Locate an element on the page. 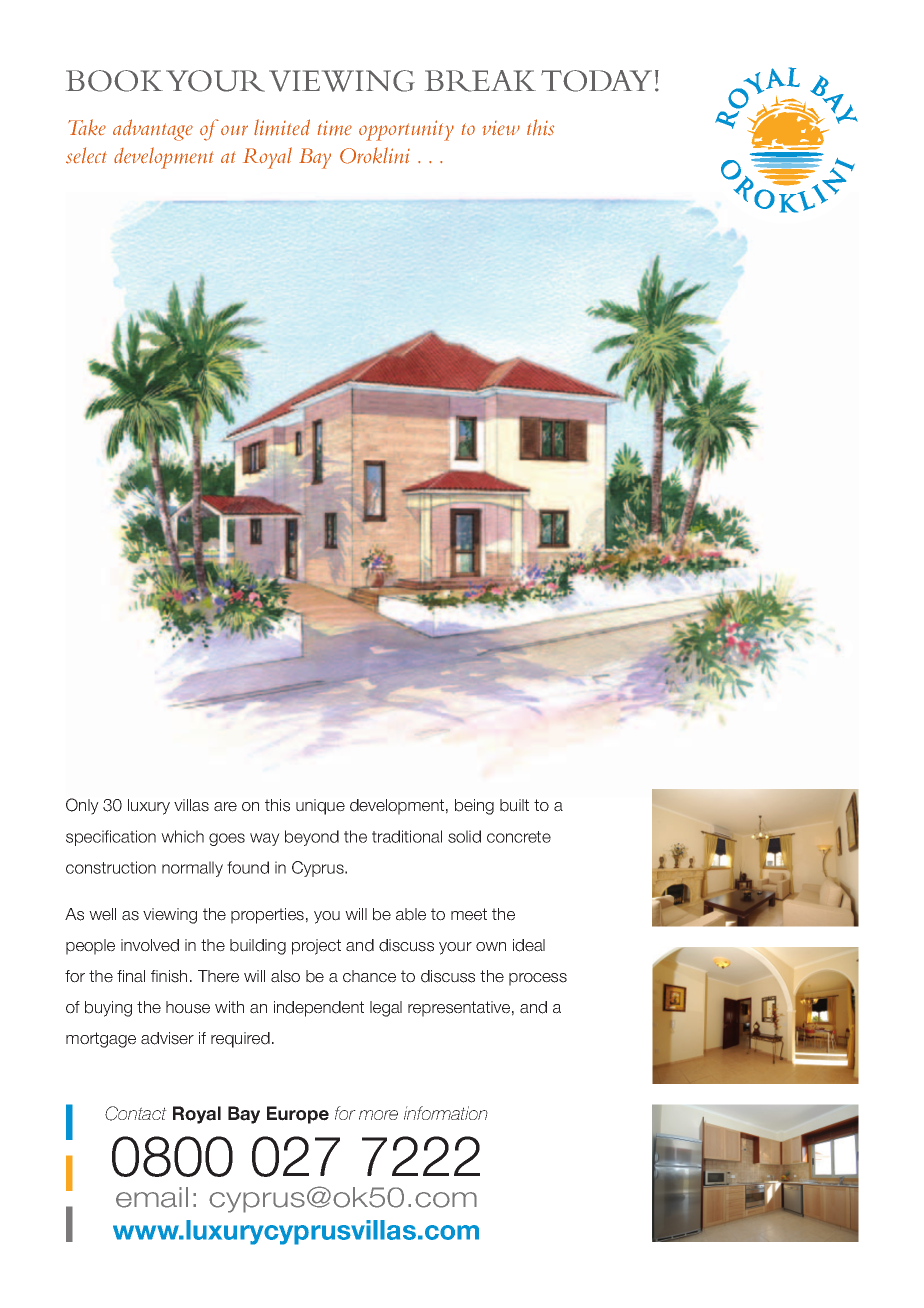  being is located at coordinates (474, 807).
